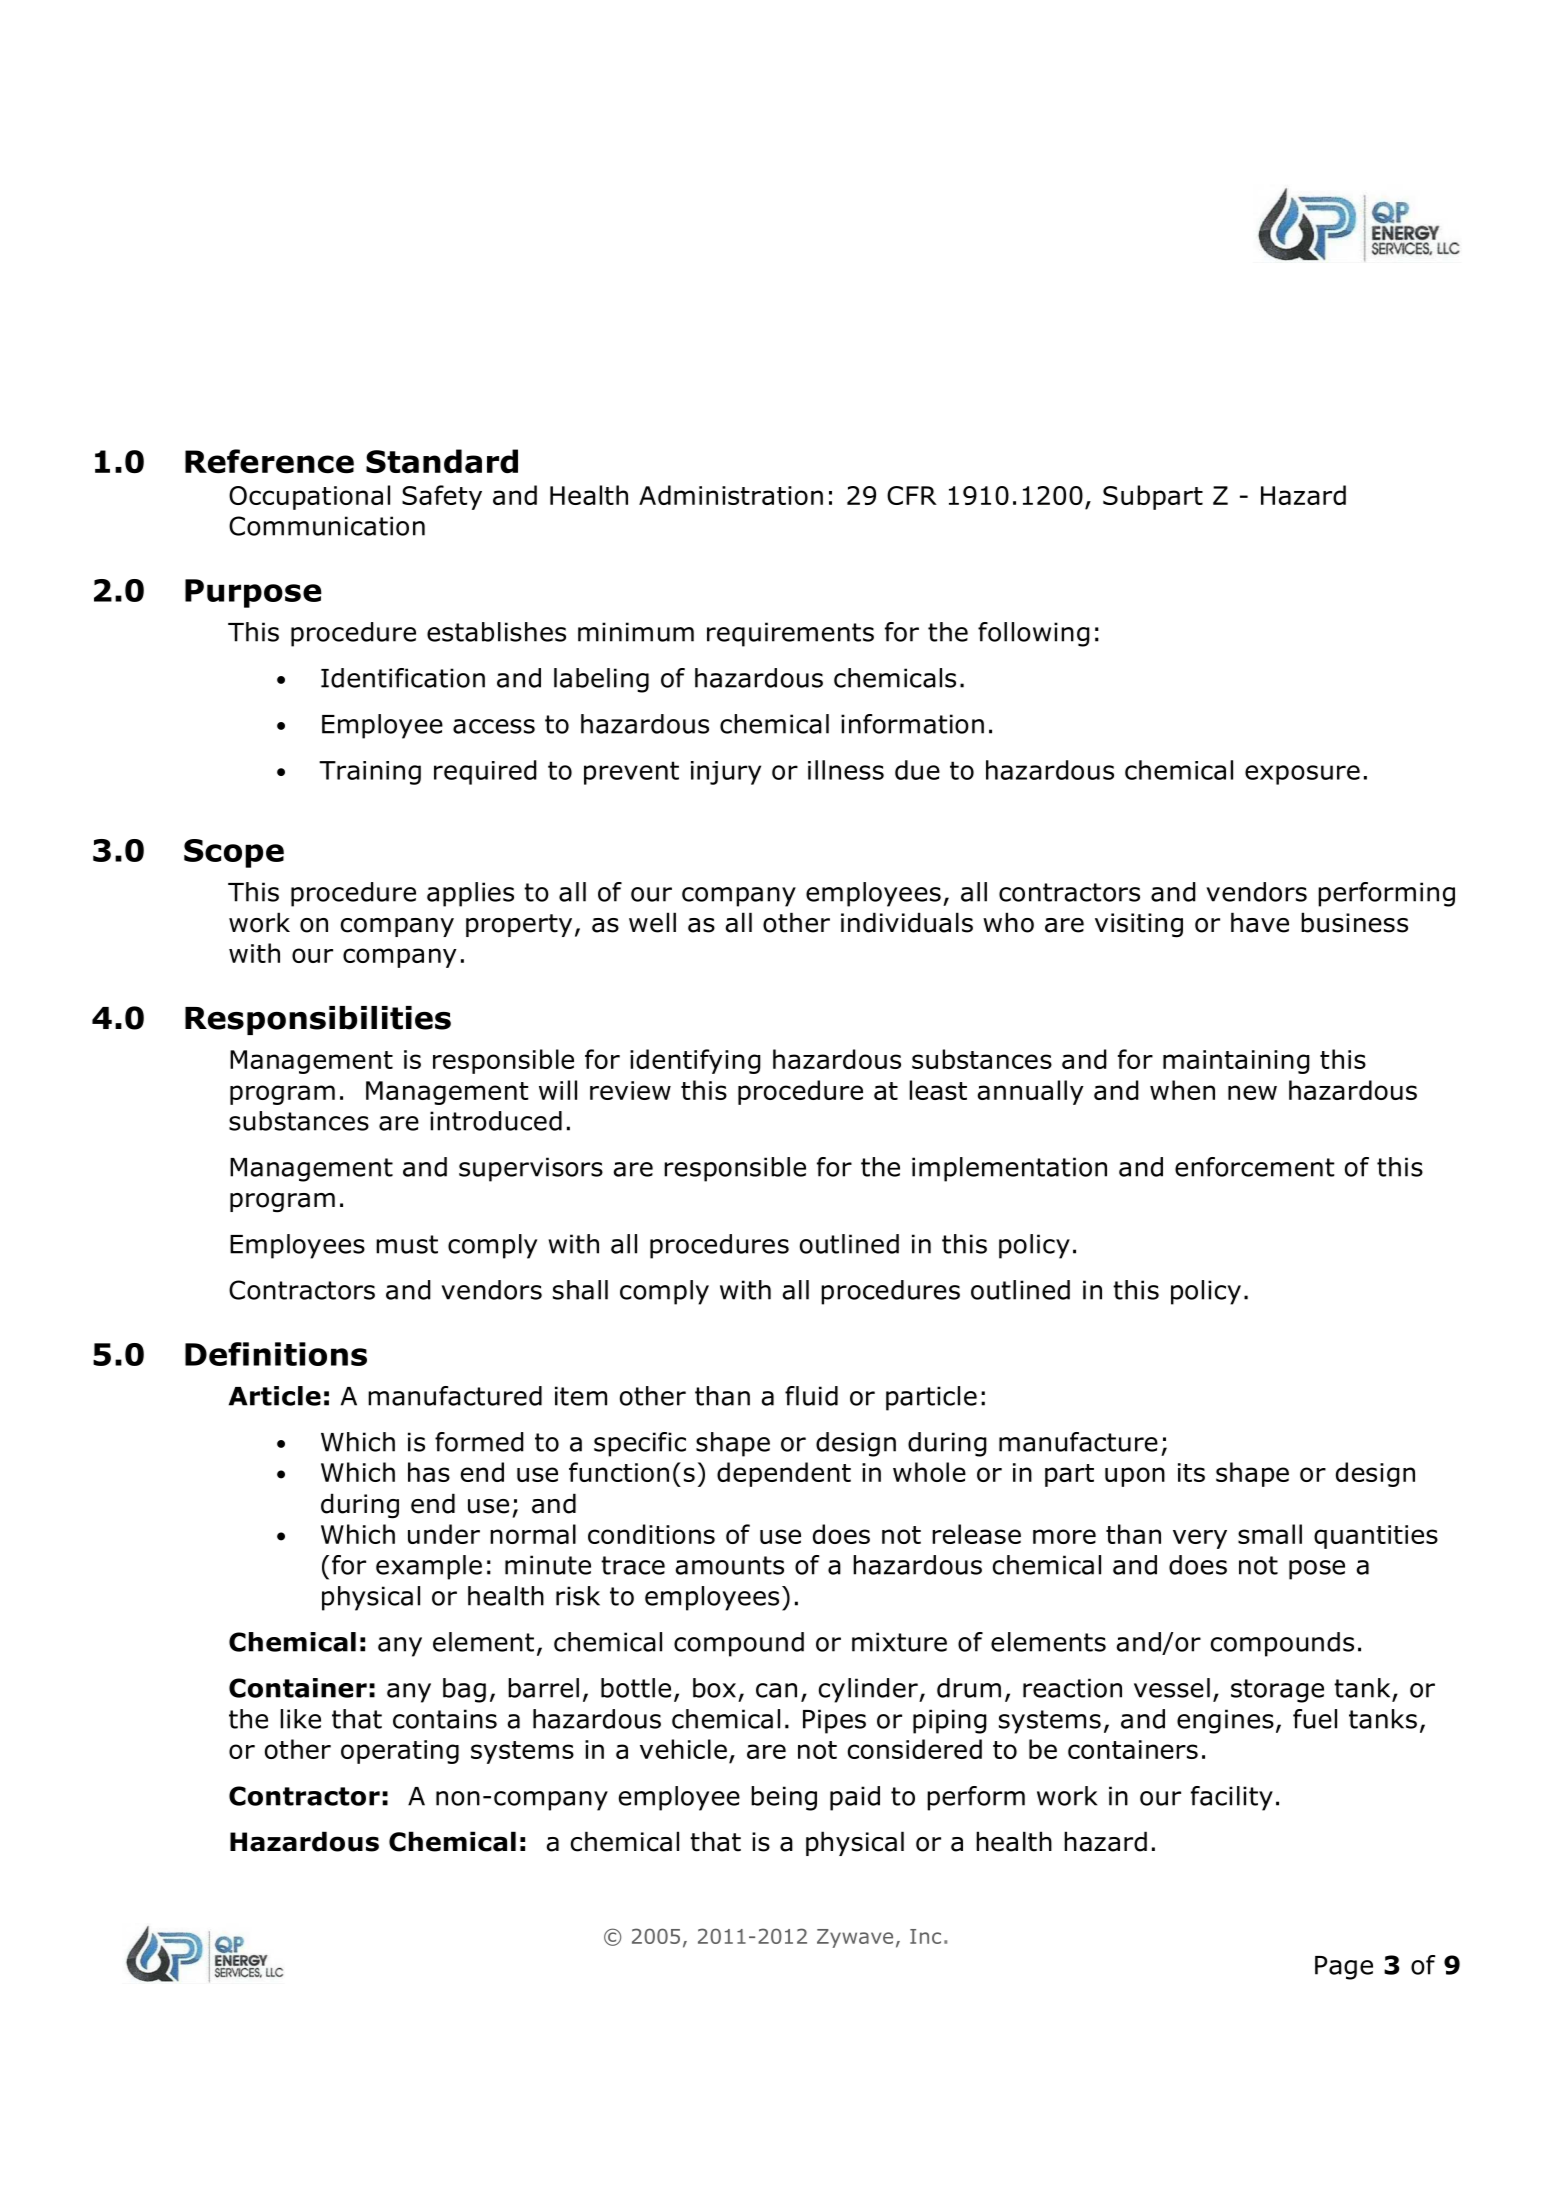  What do you see at coordinates (470, 894) in the screenshot?
I see `applies` at bounding box center [470, 894].
